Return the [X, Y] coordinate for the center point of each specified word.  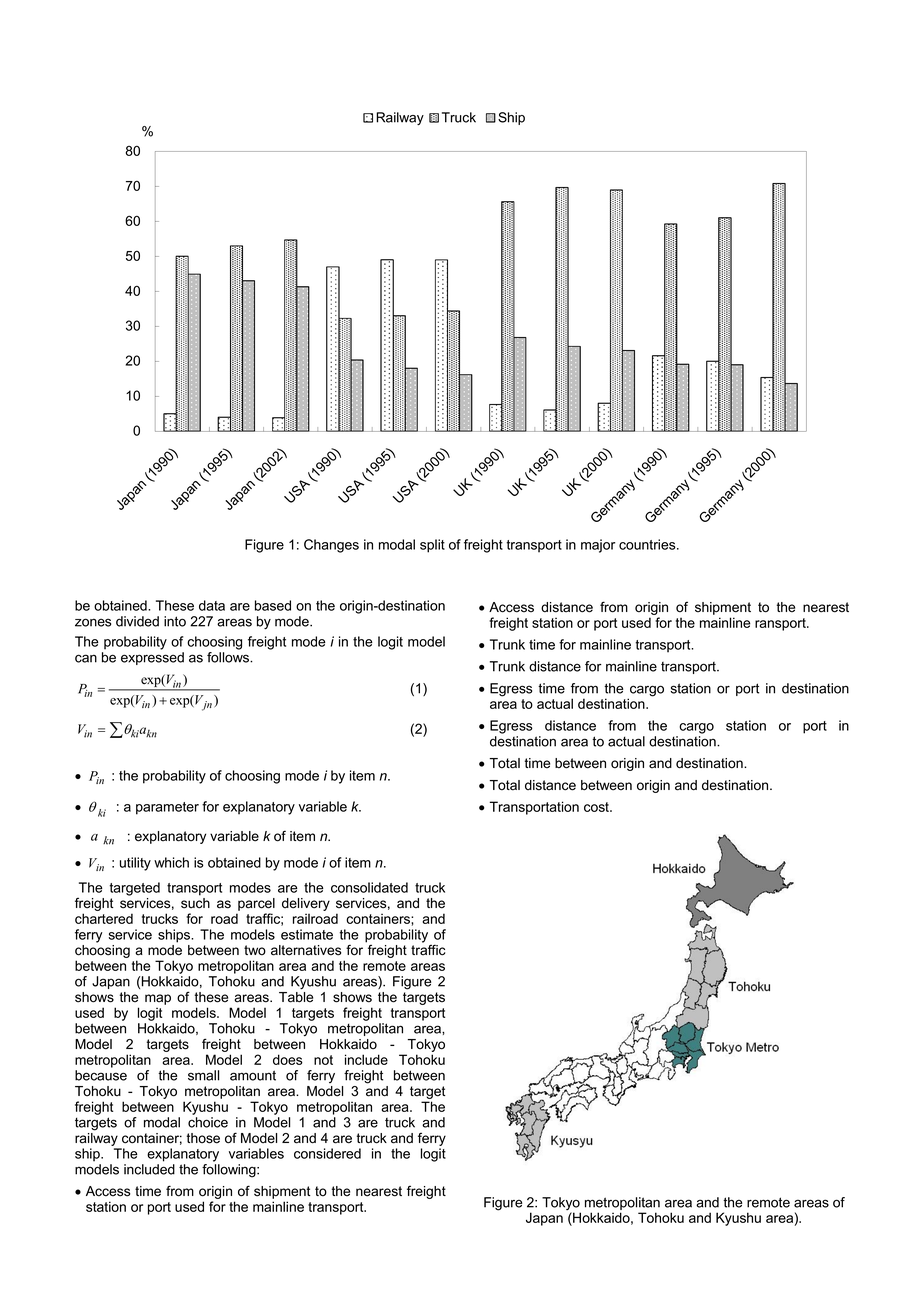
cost [598, 807]
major [598, 546]
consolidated [369, 887]
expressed [152, 658]
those [203, 1138]
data [212, 605]
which [171, 862]
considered [327, 1153]
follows [229, 657]
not [323, 1060]
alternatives [306, 950]
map [158, 999]
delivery [306, 906]
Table [296, 997]
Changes [331, 546]
